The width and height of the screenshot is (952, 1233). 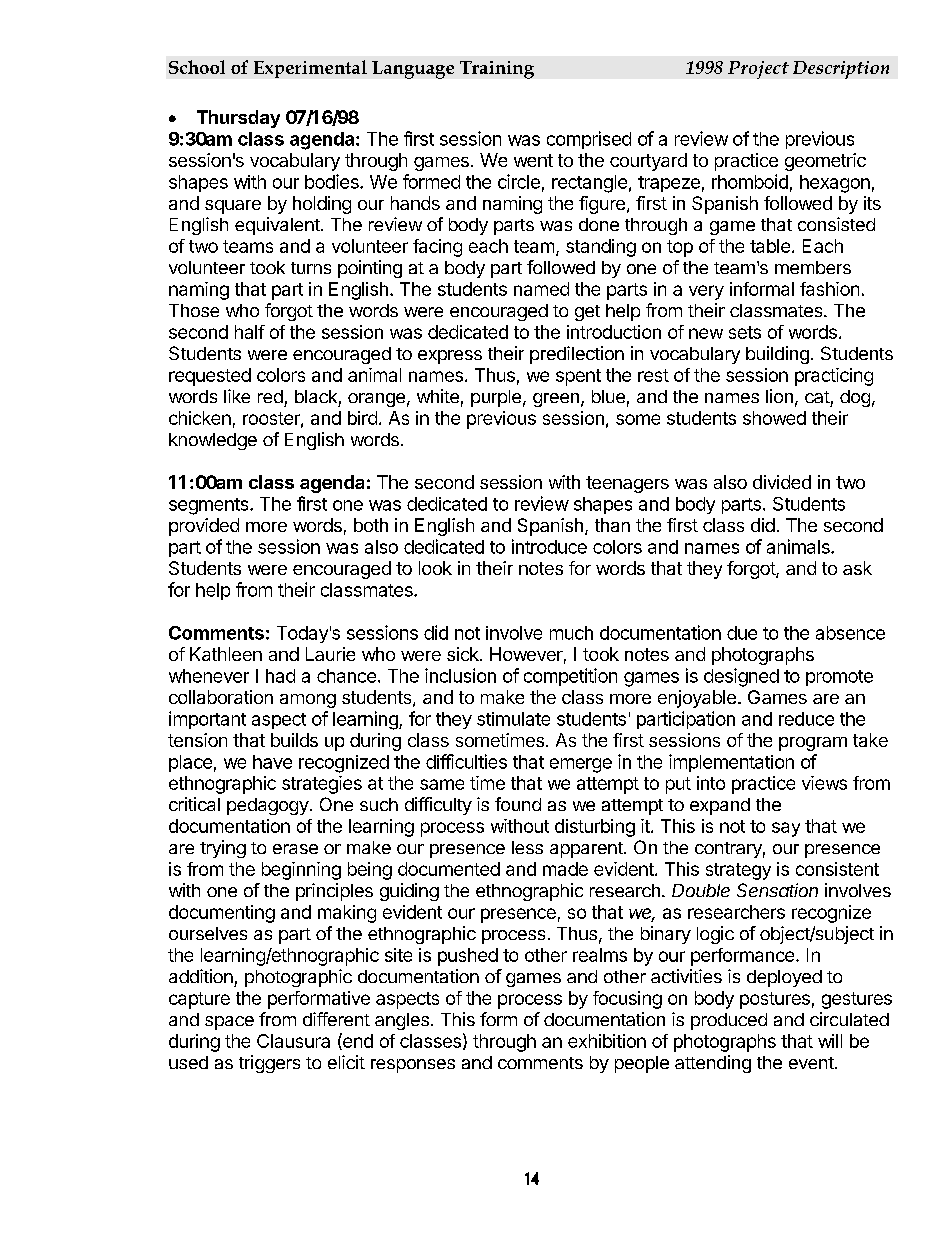 What do you see at coordinates (549, 546) in the screenshot?
I see `introduce` at bounding box center [549, 546].
